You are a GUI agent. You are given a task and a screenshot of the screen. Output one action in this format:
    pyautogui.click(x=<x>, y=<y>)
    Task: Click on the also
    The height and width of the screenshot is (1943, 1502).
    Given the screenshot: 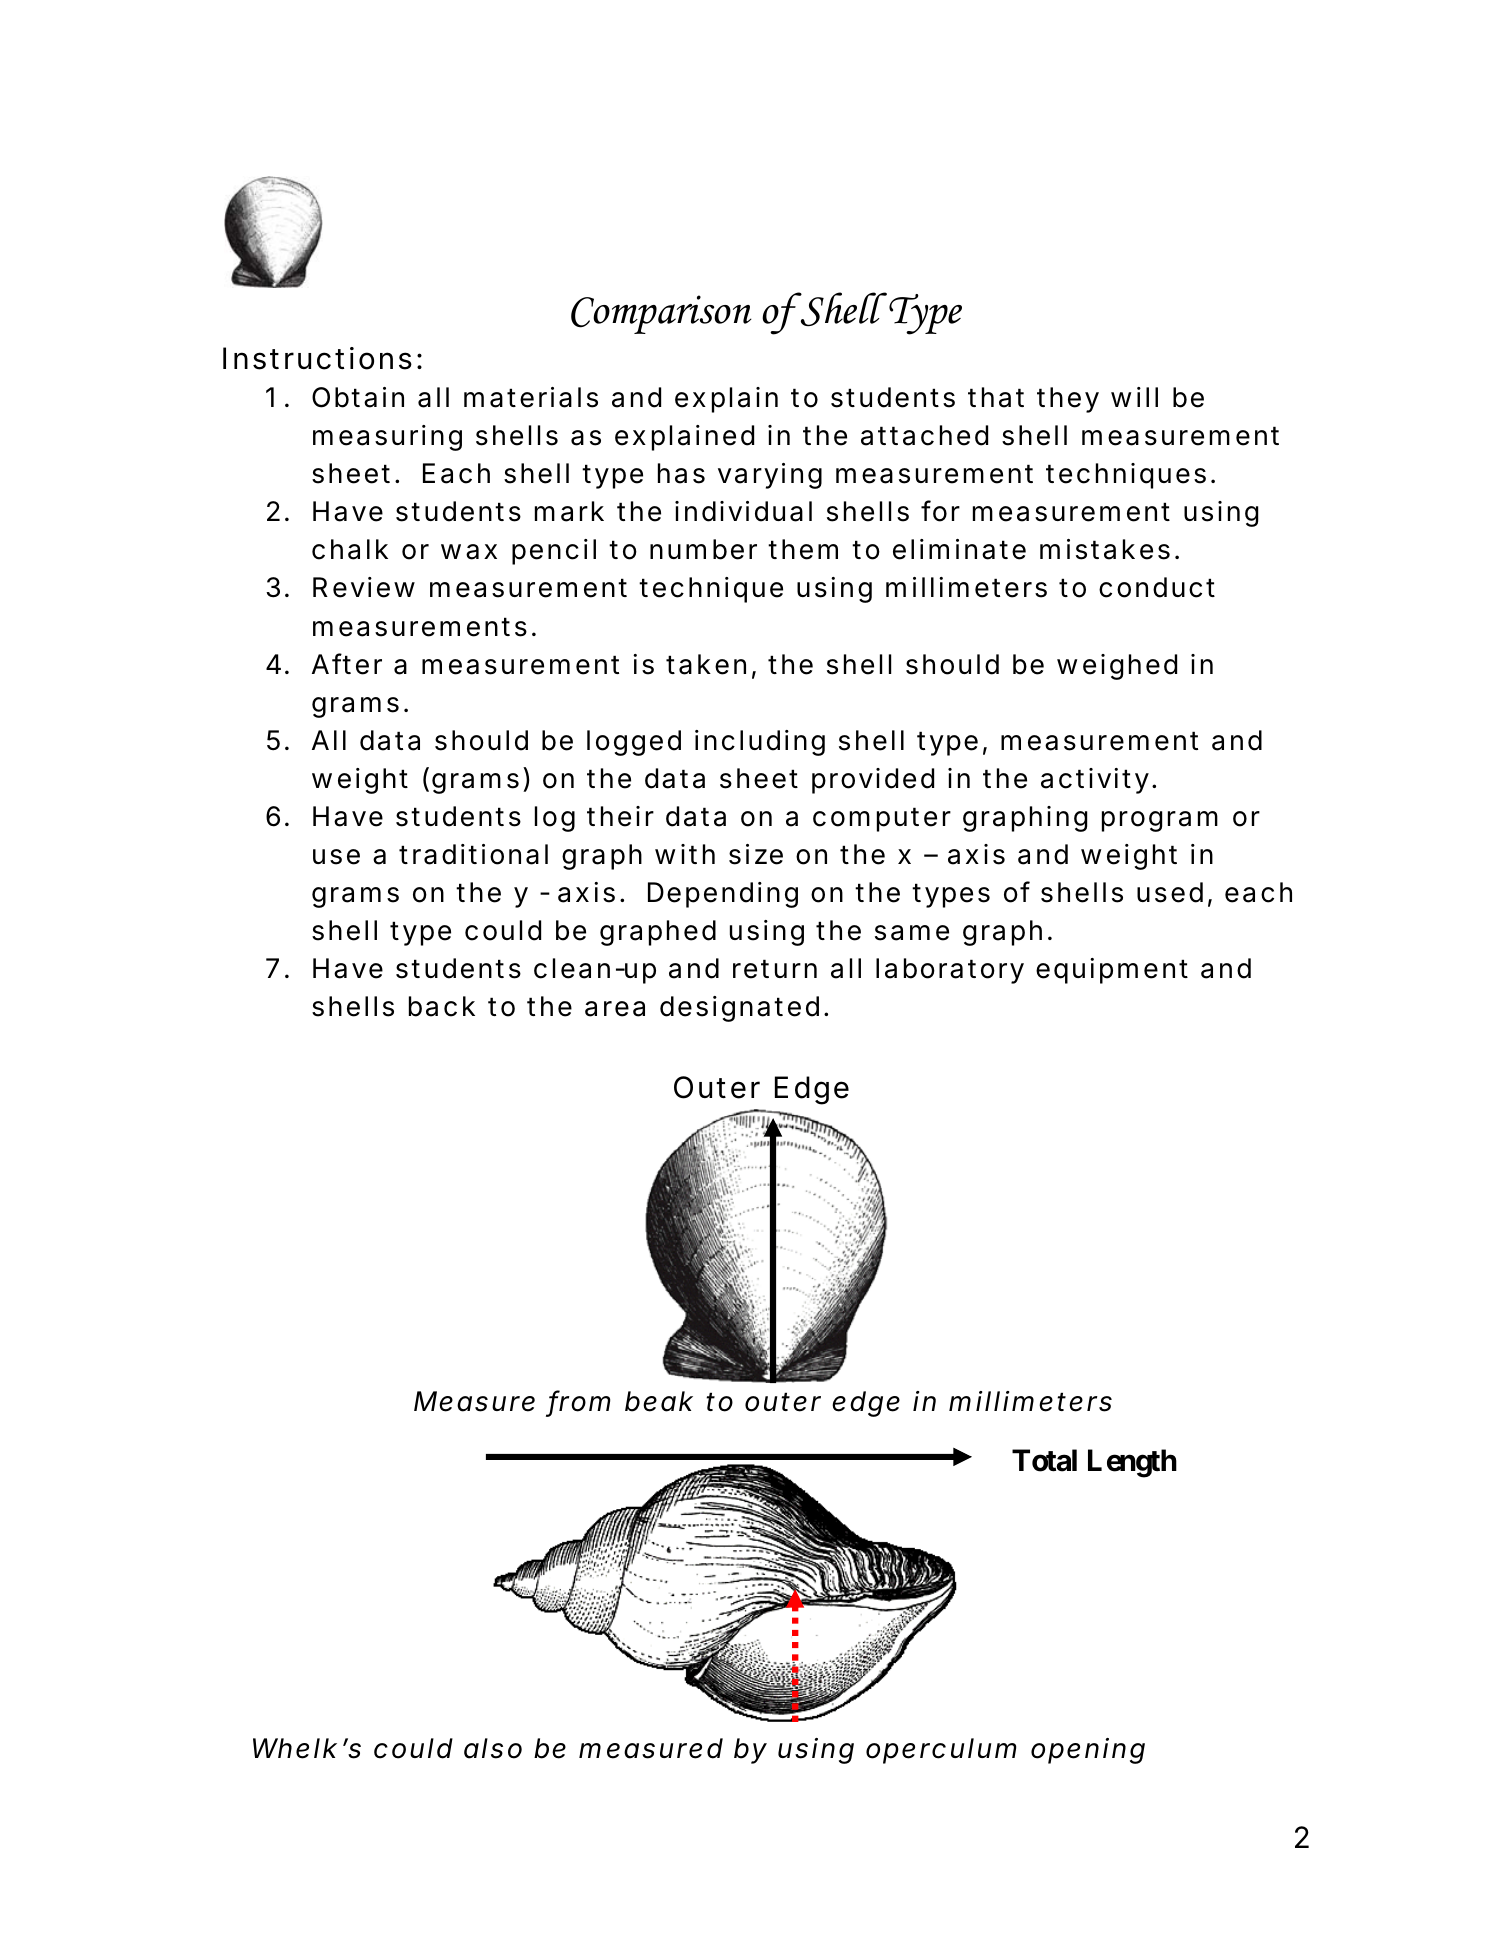 What is the action you would take?
    pyautogui.click(x=493, y=1748)
